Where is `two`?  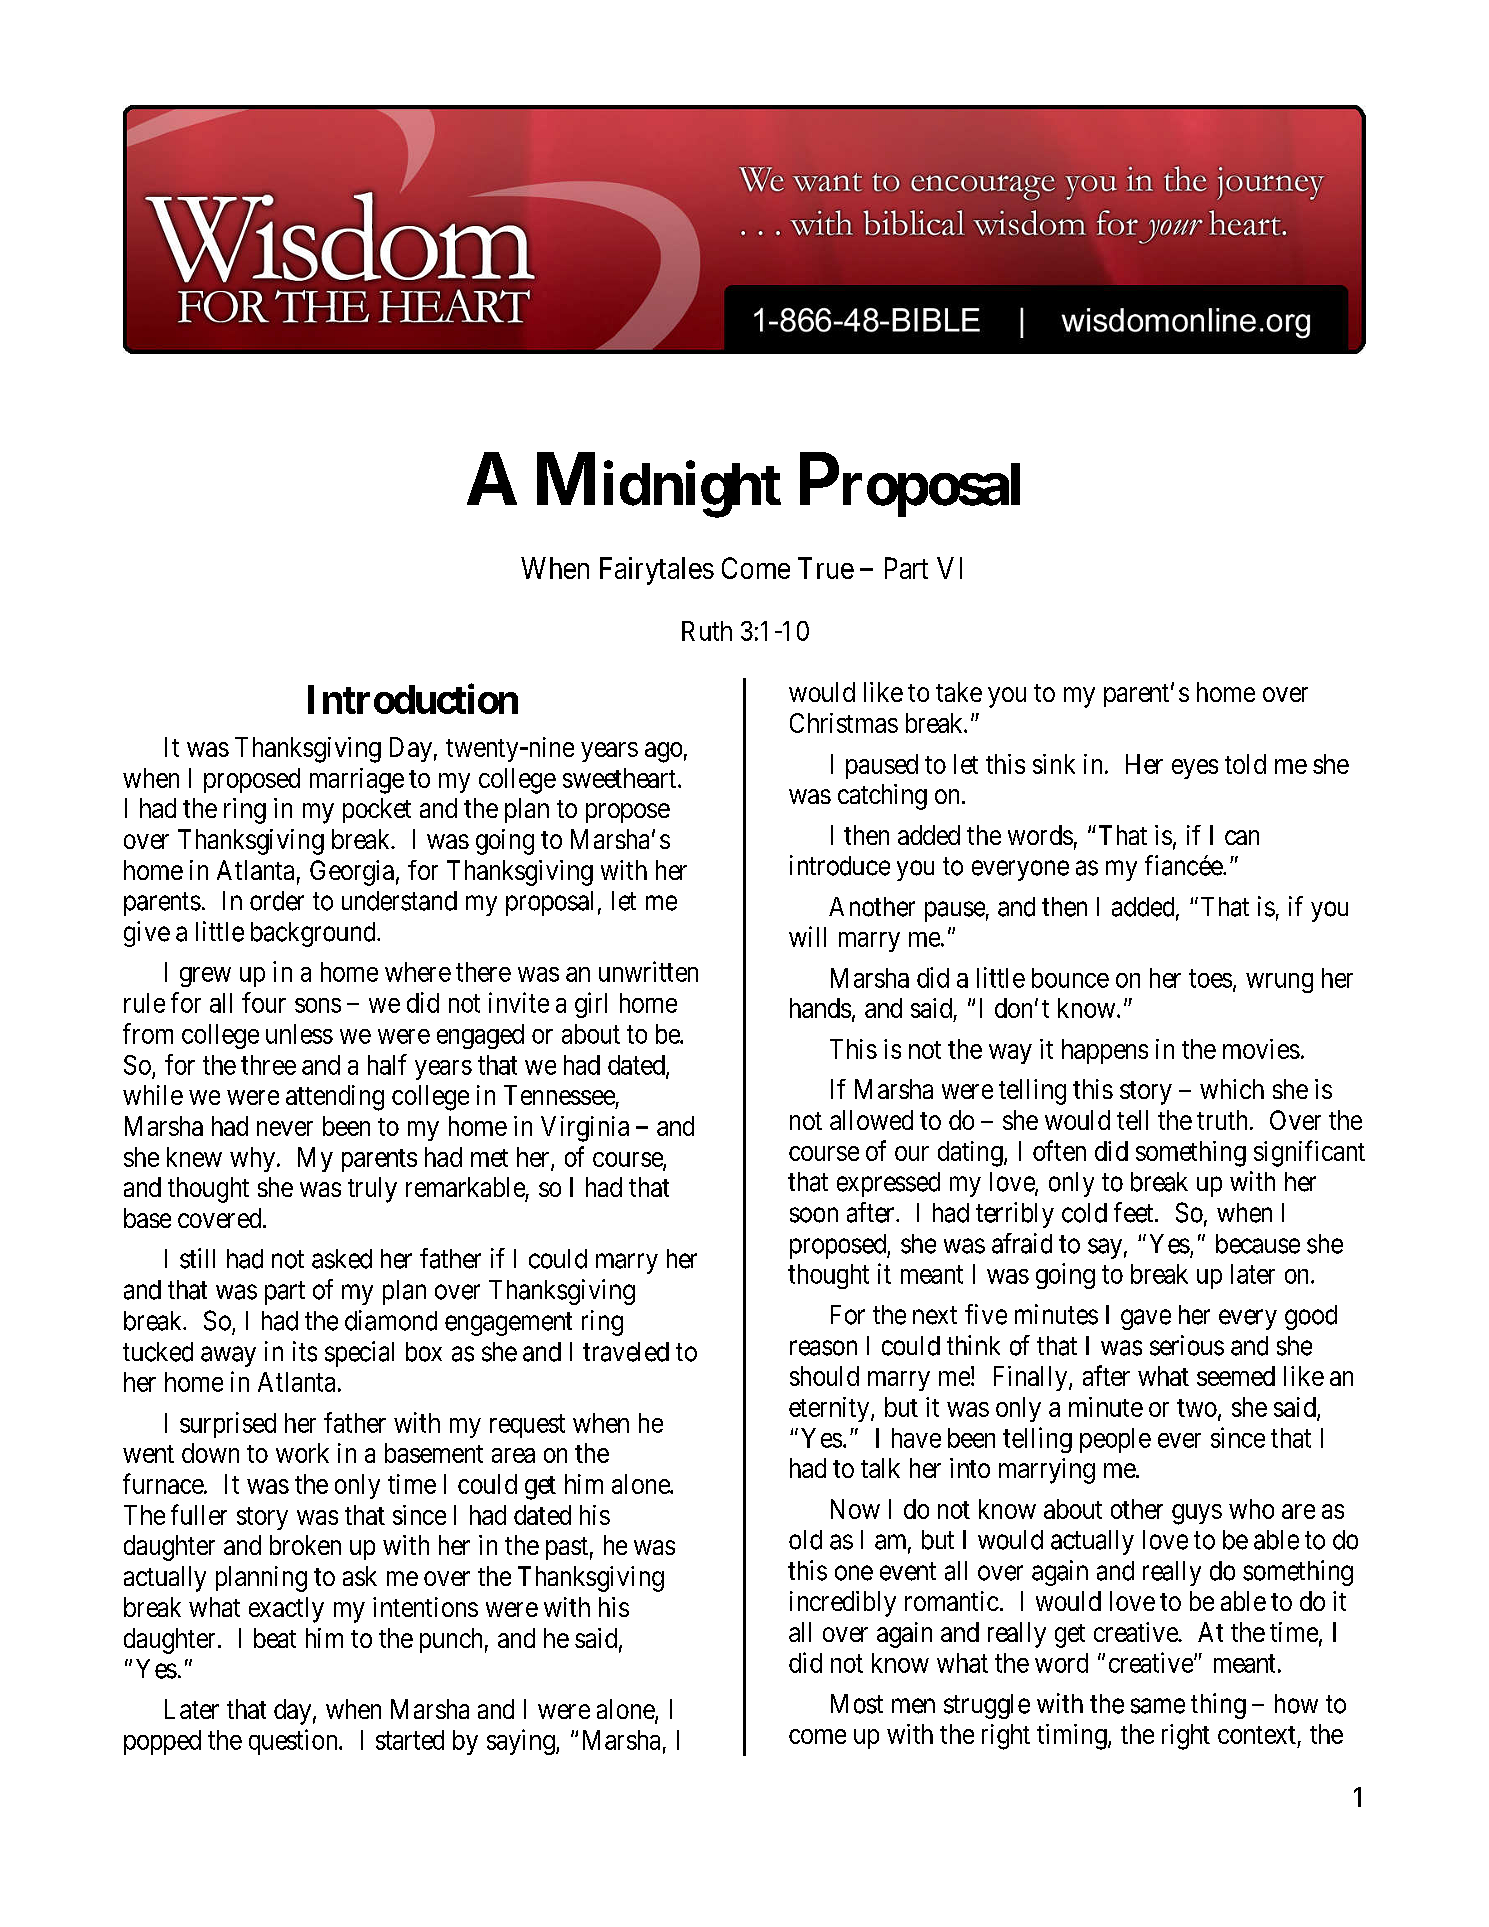
two is located at coordinates (1198, 1409).
